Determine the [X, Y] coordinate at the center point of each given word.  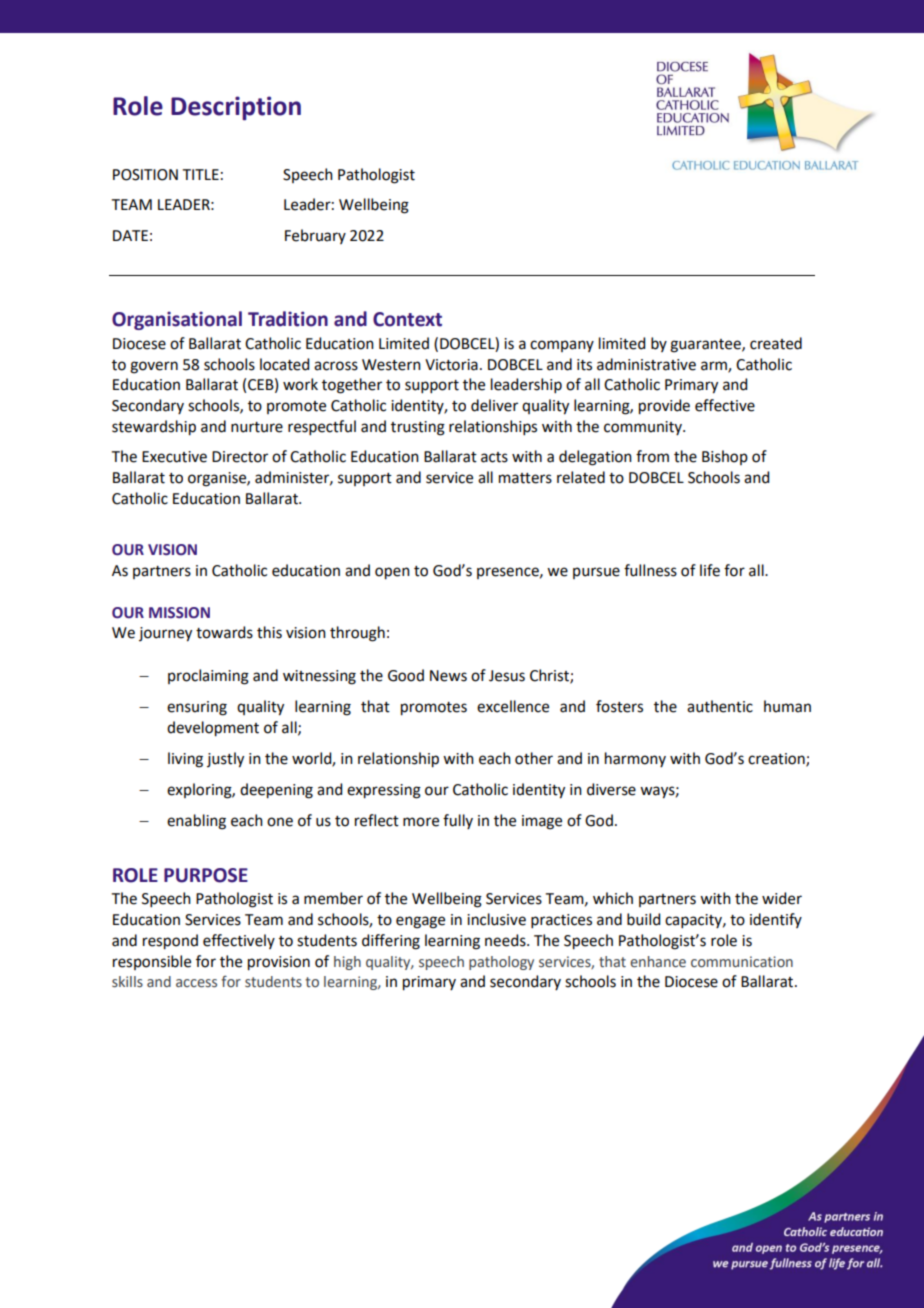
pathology [501, 963]
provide [664, 407]
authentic [720, 706]
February [315, 236]
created [776, 343]
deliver [494, 405]
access [196, 983]
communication [742, 962]
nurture [257, 427]
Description [236, 108]
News [448, 676]
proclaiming [208, 677]
